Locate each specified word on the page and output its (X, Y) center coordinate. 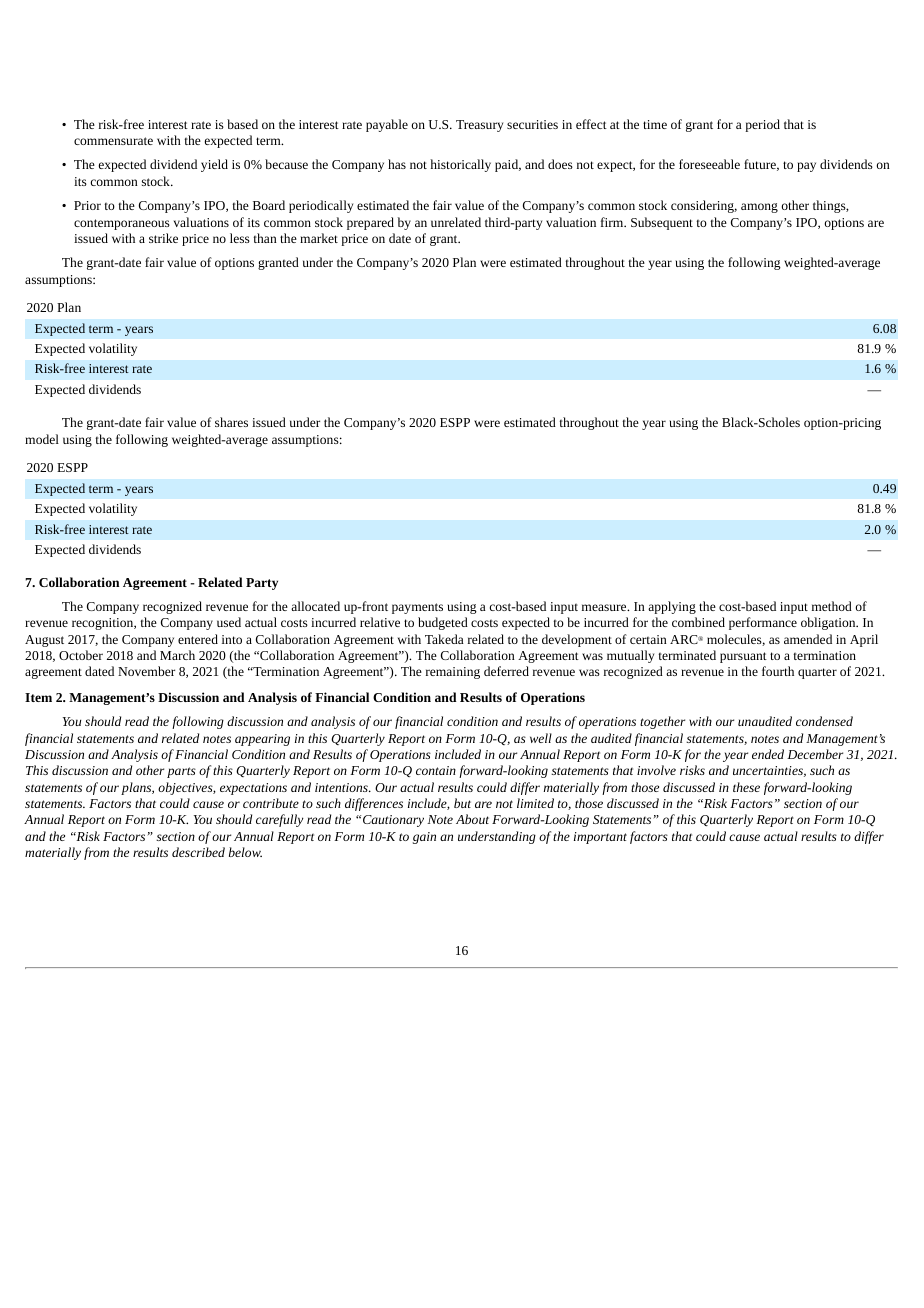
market (319, 238)
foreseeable (709, 164)
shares (231, 422)
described (198, 852)
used (229, 622)
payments (417, 608)
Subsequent (662, 223)
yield (214, 165)
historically (460, 165)
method (832, 606)
